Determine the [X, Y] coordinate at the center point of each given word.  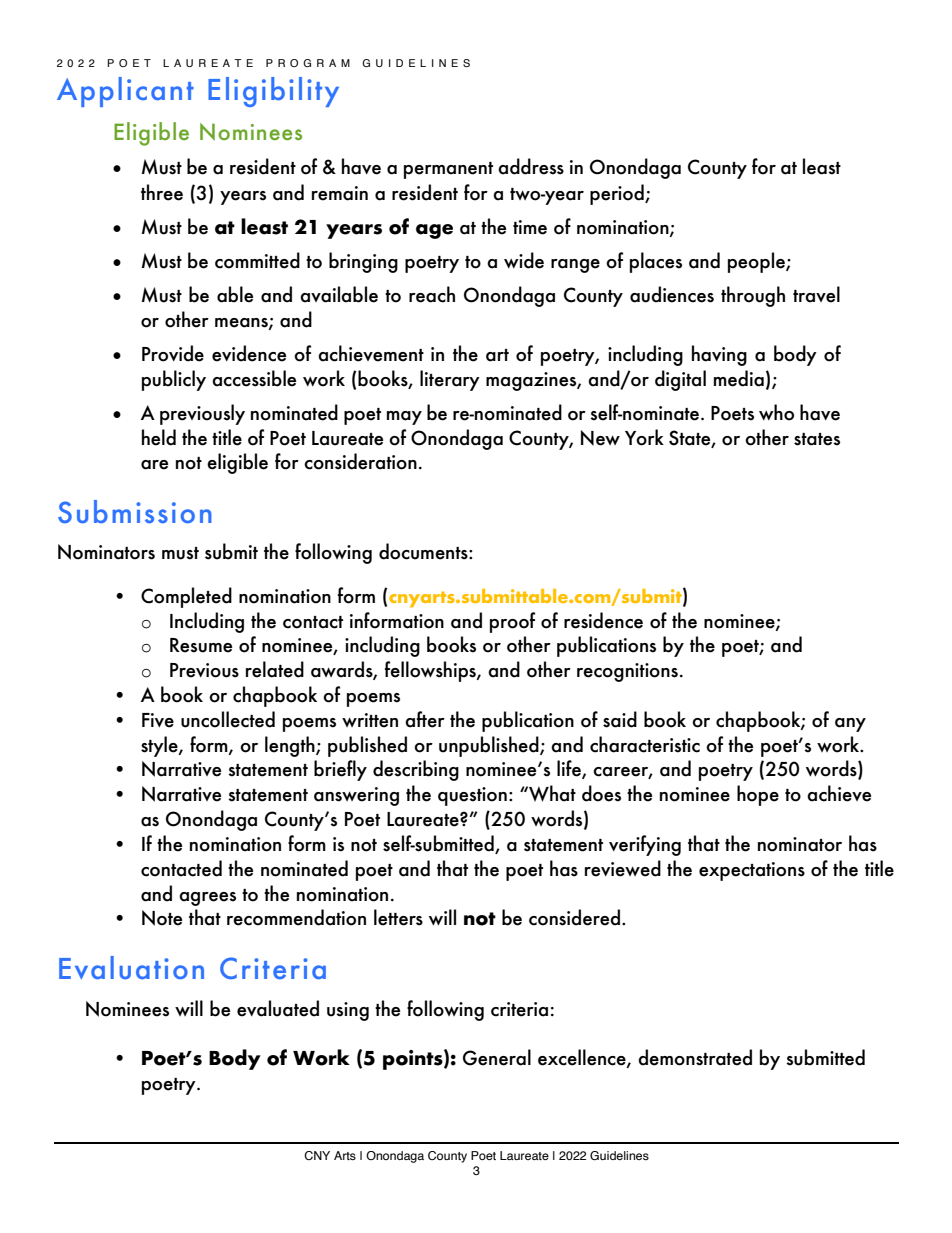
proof [512, 622]
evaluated [278, 1008]
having [719, 355]
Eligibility [273, 92]
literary [450, 380]
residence [603, 620]
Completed [186, 597]
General [497, 1057]
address [531, 166]
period [618, 194]
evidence [249, 353]
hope [758, 795]
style [160, 746]
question [472, 796]
